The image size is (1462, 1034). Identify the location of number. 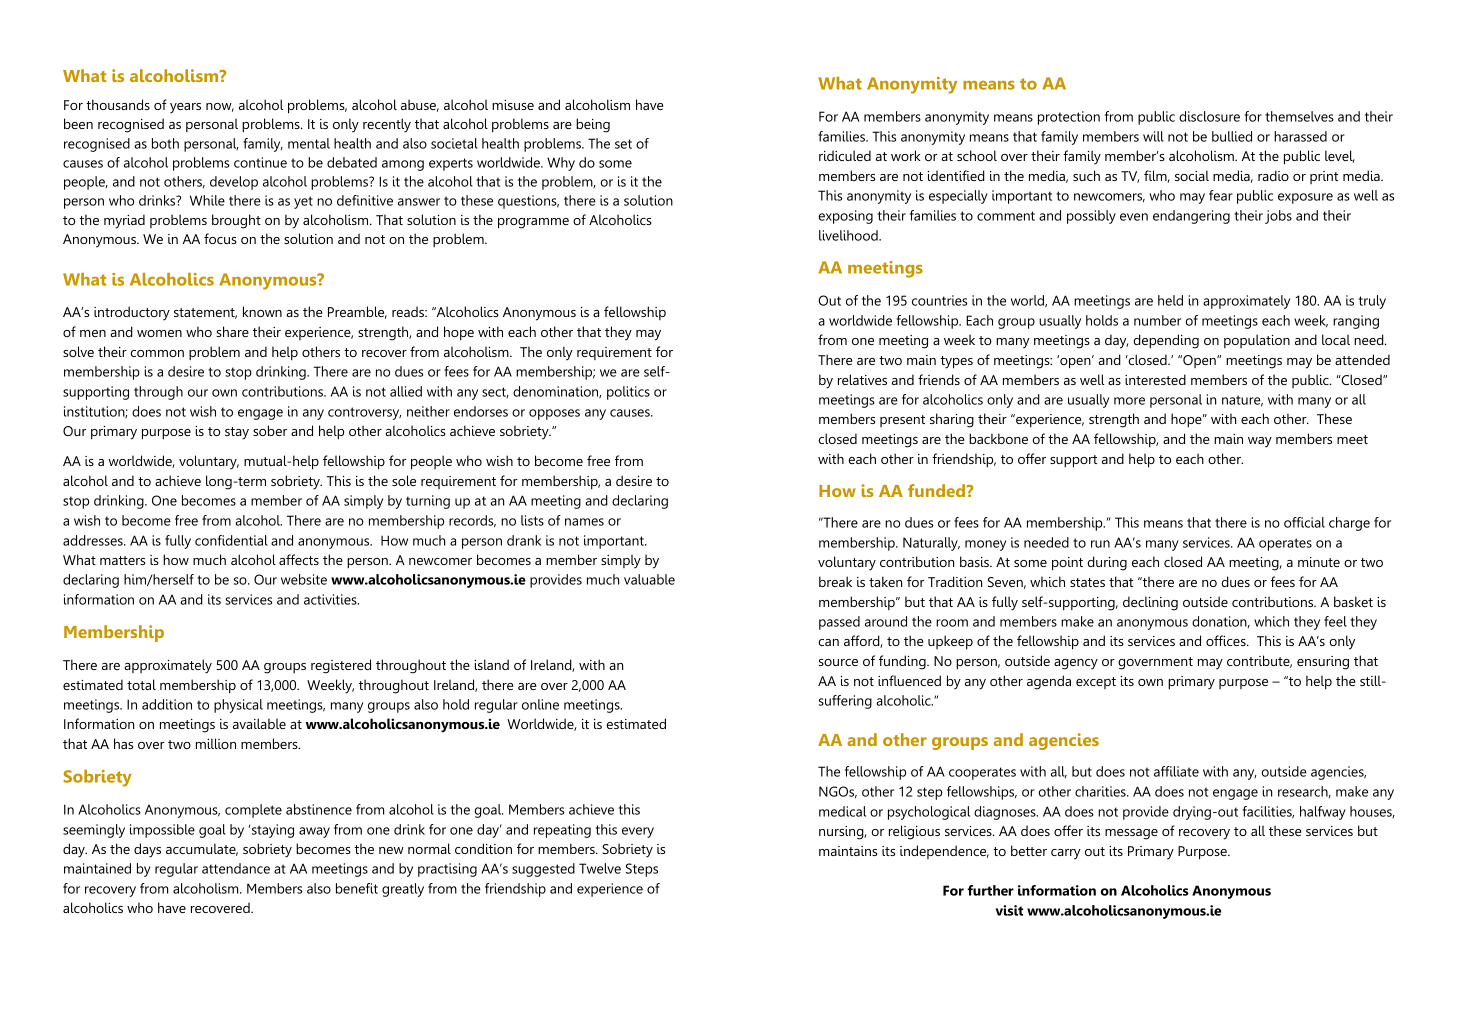
(1157, 320).
